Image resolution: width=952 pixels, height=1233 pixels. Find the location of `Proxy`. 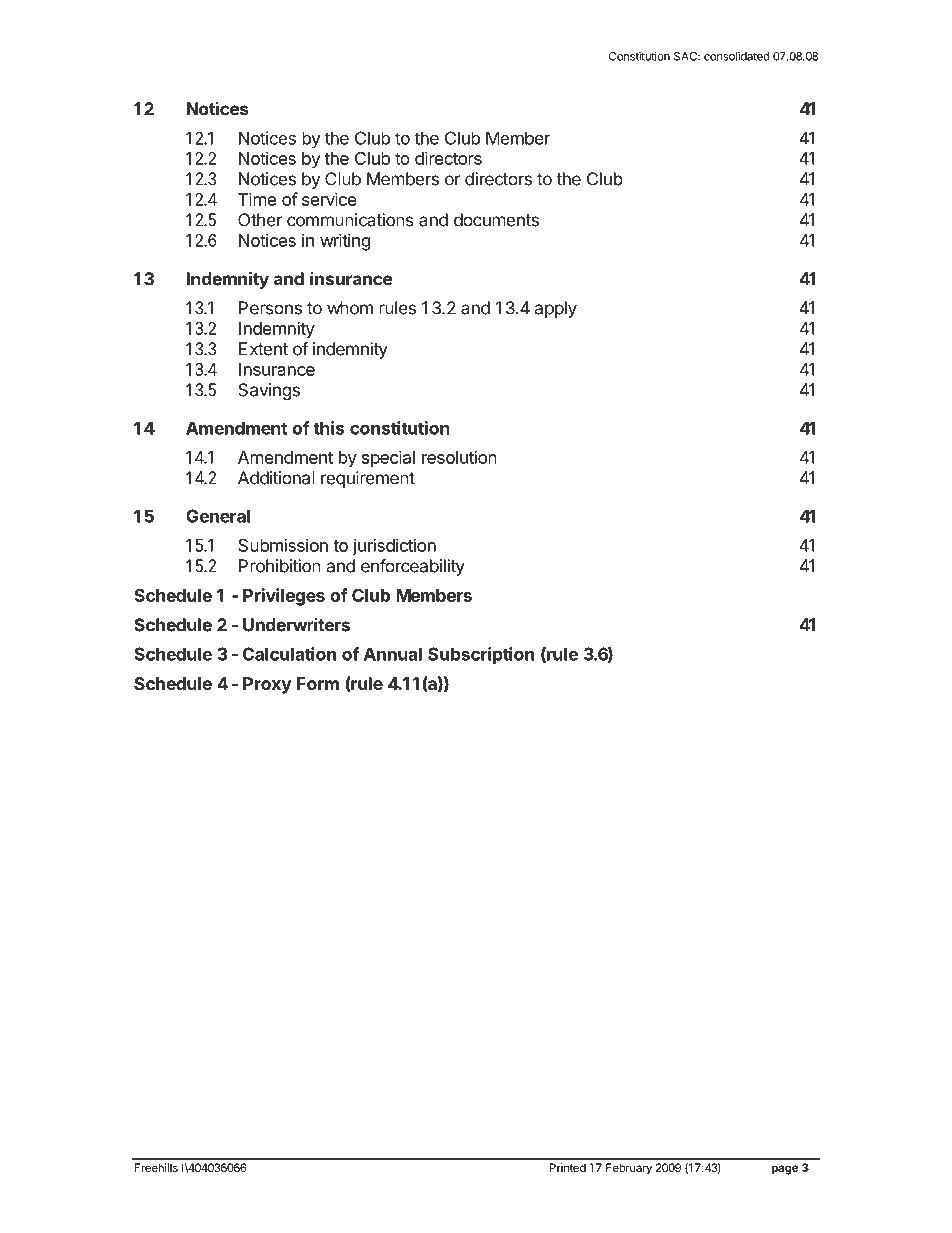

Proxy is located at coordinates (267, 685).
